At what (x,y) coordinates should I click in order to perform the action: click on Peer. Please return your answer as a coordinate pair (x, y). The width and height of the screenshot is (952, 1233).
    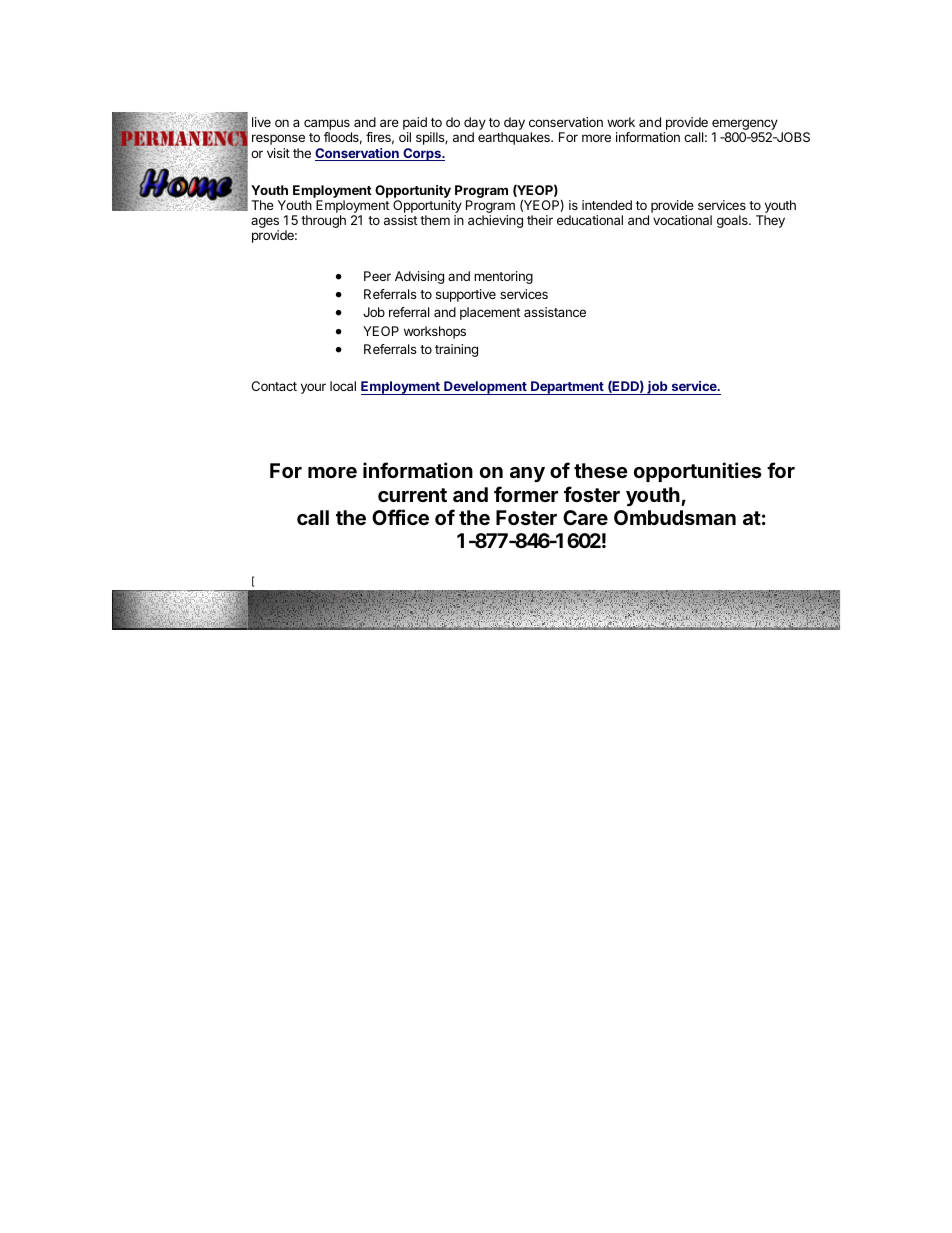
    Looking at the image, I should click on (377, 276).
